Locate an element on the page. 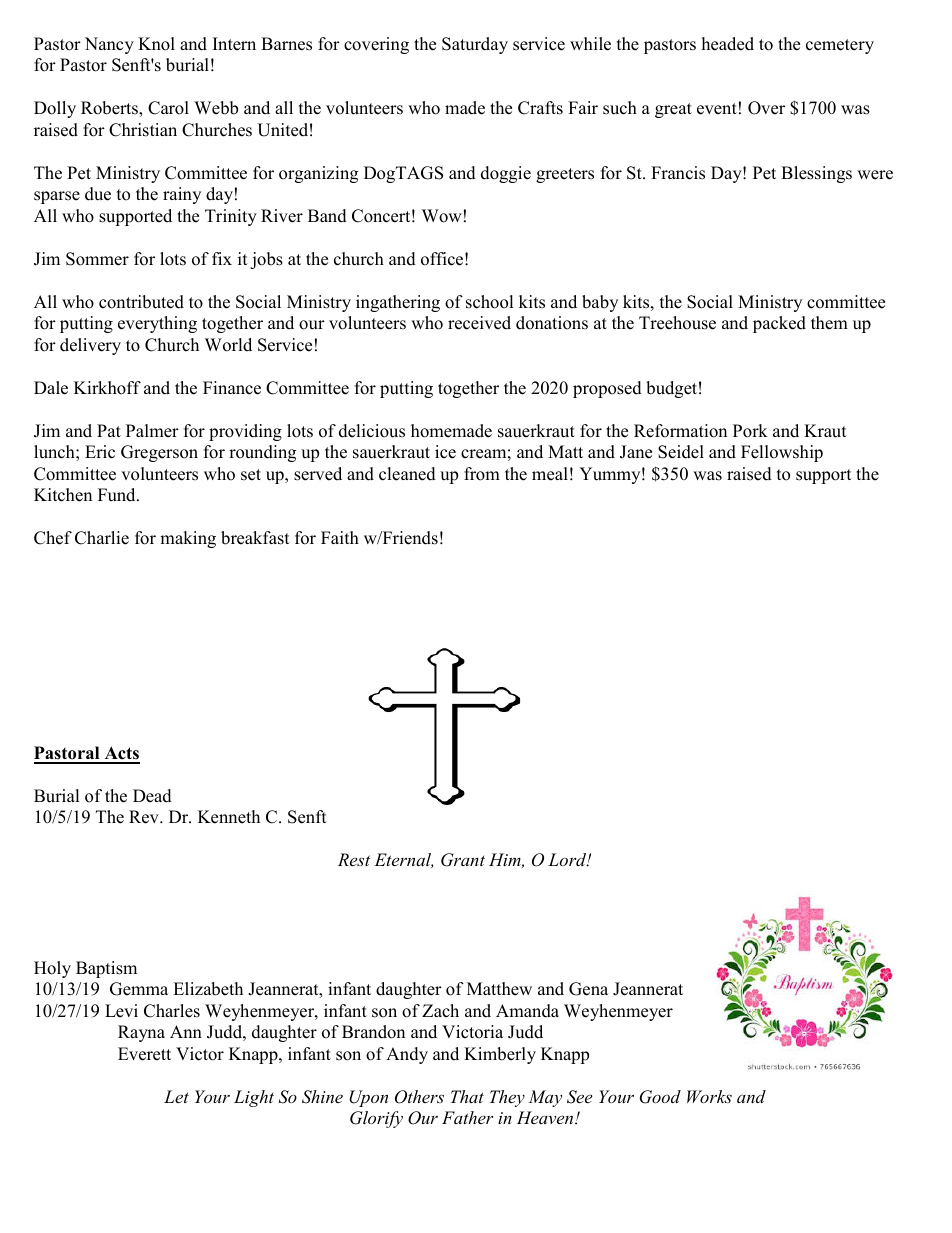 The width and height of the document is (952, 1233). headed is located at coordinates (728, 44).
